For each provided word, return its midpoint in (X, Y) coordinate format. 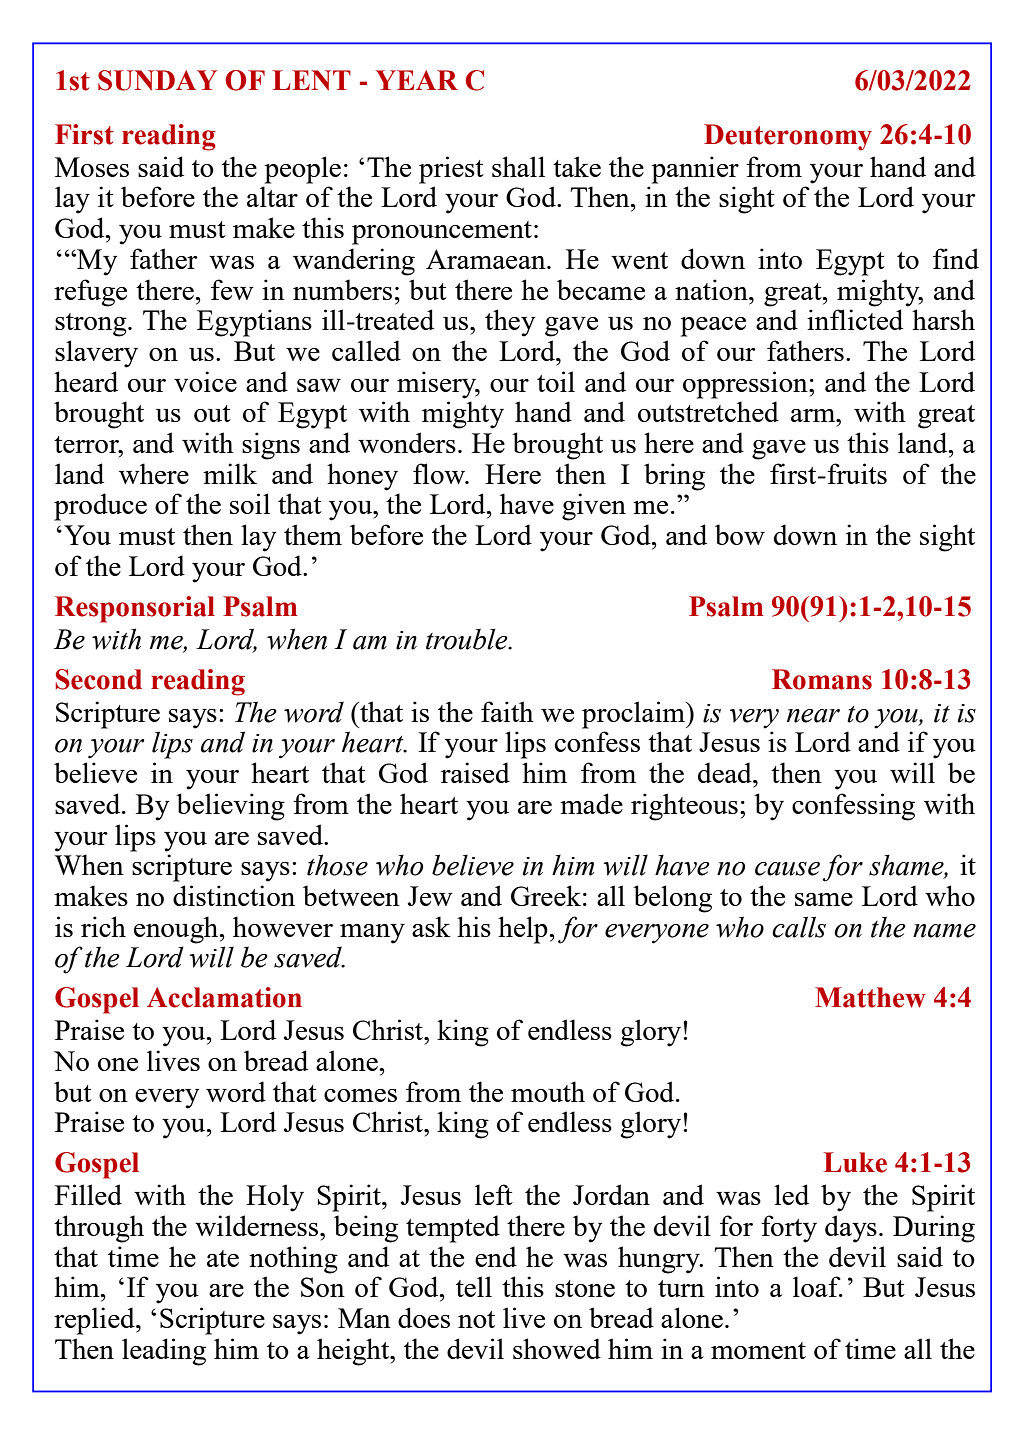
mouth (548, 1091)
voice (205, 381)
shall (518, 166)
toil (556, 381)
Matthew (870, 997)
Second (98, 679)
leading (164, 1352)
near (813, 716)
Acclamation (224, 997)
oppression (746, 385)
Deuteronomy (788, 137)
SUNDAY (157, 80)
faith (507, 711)
